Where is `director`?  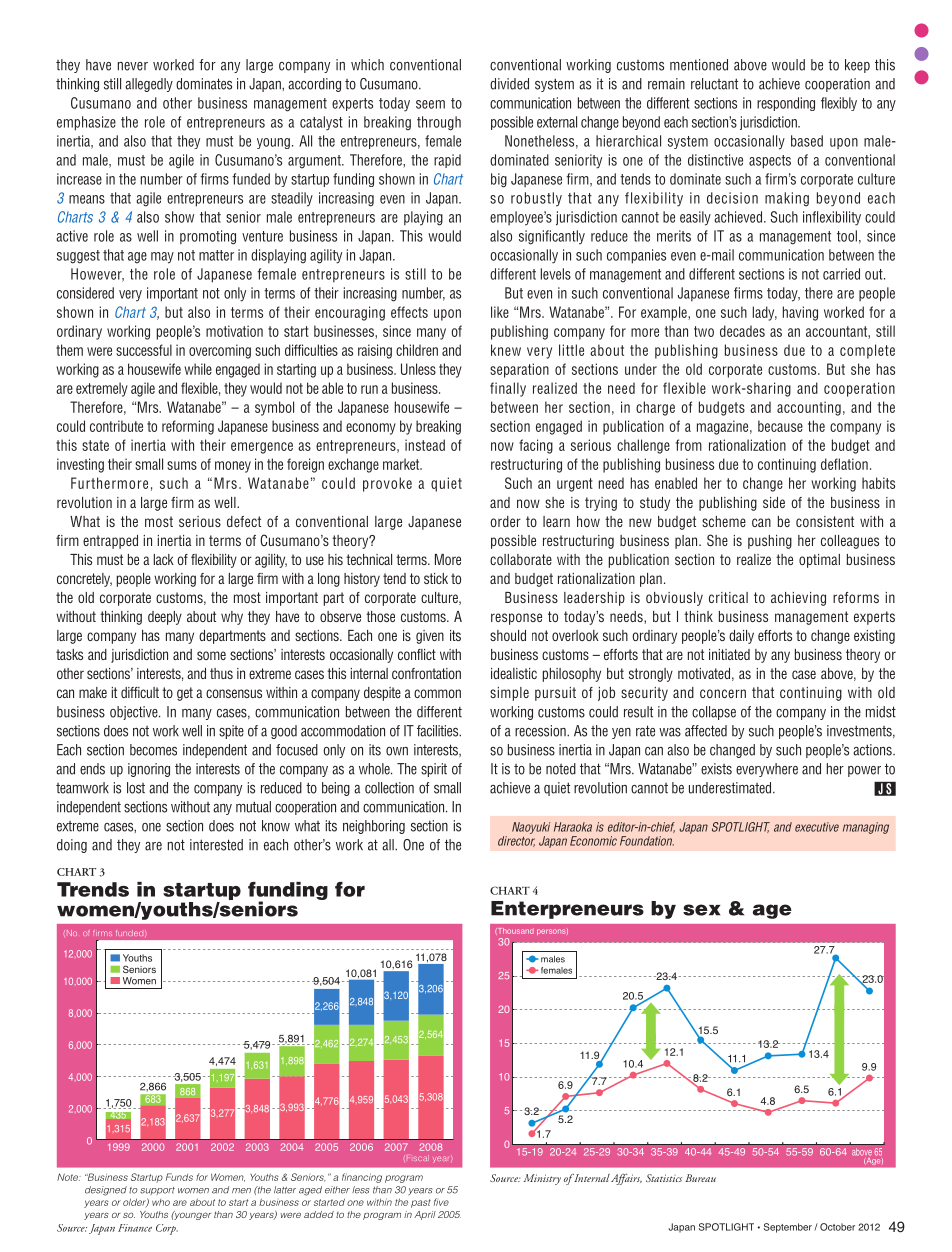
director is located at coordinates (516, 841).
